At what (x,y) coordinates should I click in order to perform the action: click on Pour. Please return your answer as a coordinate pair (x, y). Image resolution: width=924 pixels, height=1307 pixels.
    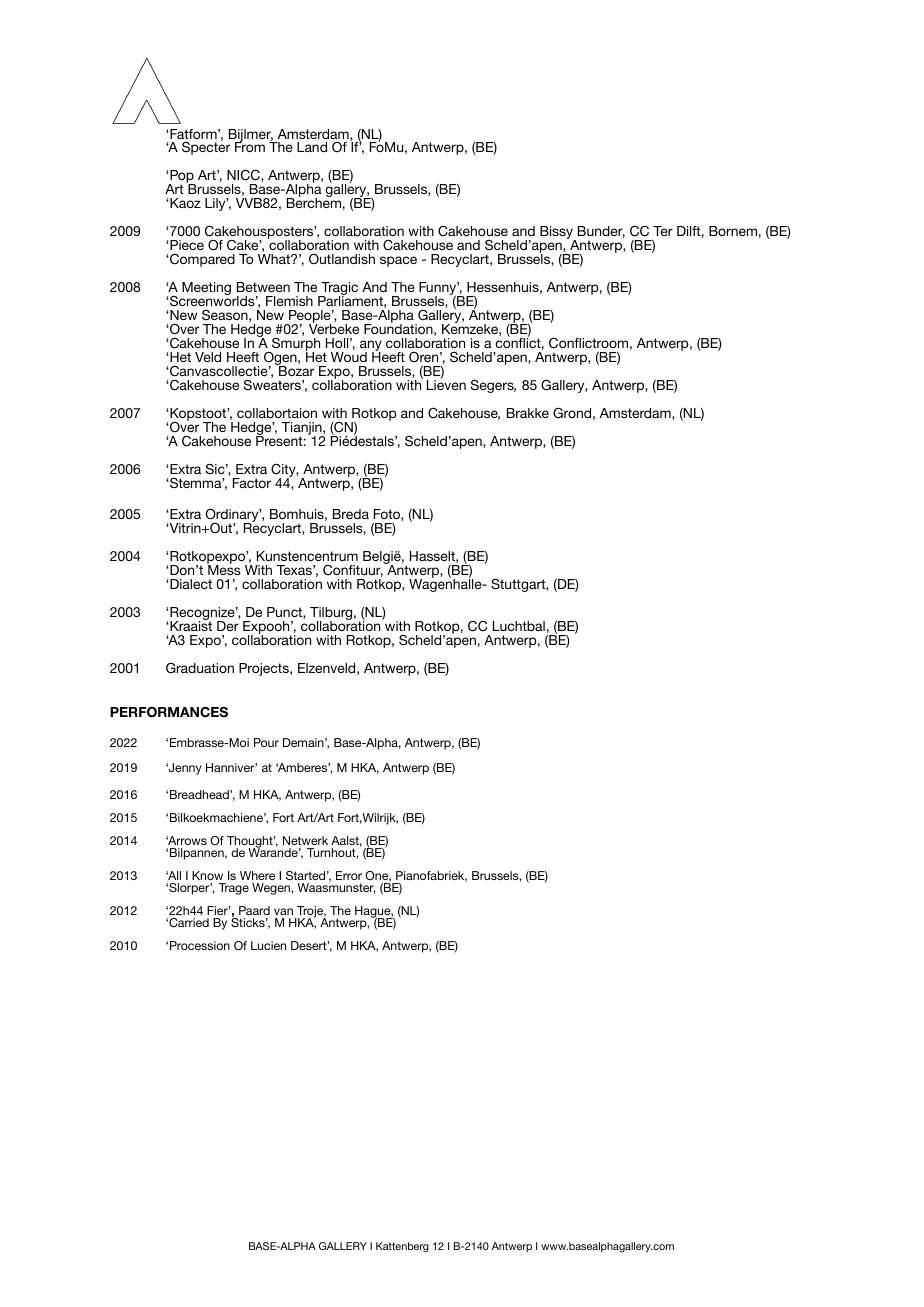
    Looking at the image, I should click on (266, 742).
